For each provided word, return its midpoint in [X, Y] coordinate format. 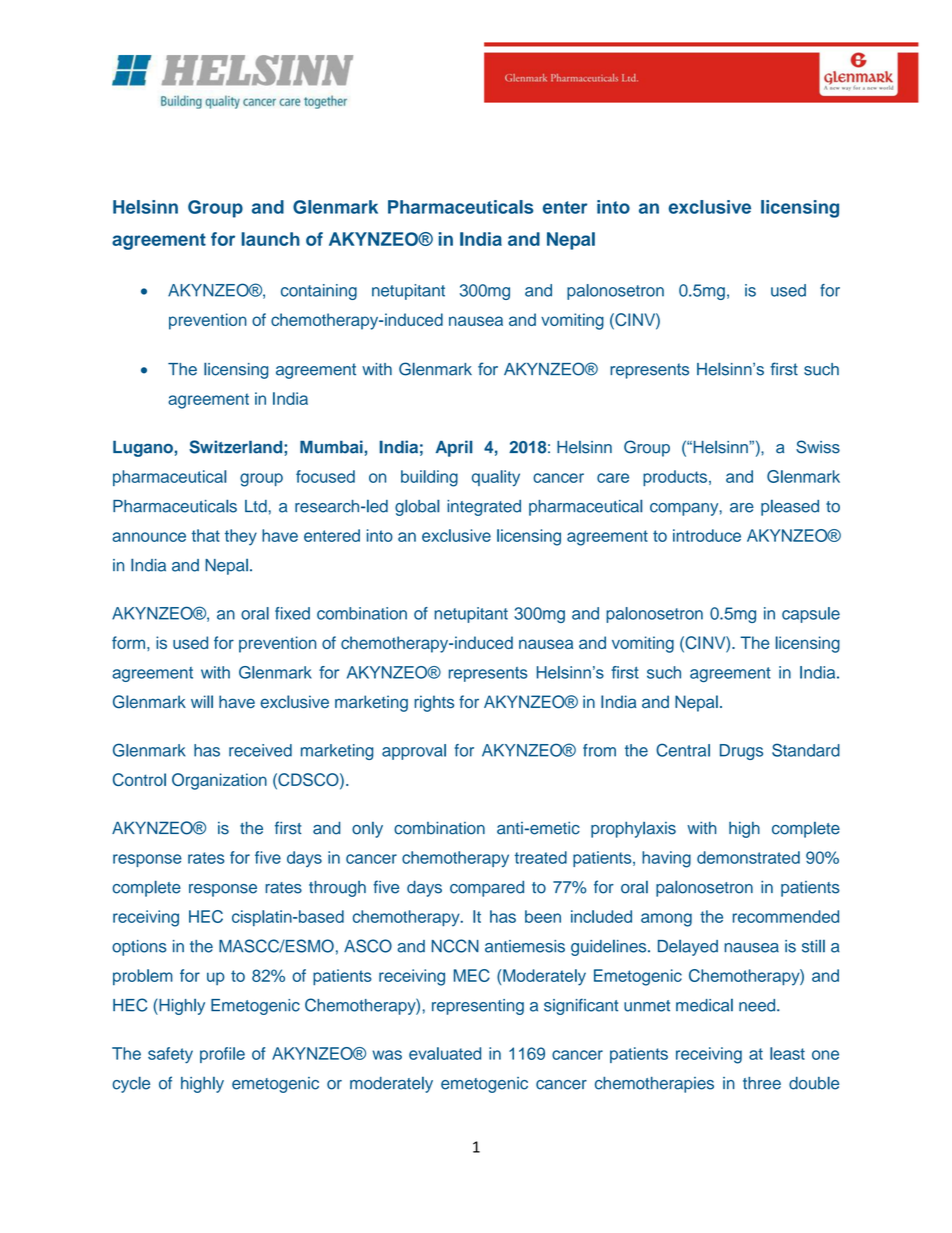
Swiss [818, 447]
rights [434, 703]
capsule [811, 615]
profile [222, 1055]
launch [270, 239]
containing [319, 292]
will [202, 701]
